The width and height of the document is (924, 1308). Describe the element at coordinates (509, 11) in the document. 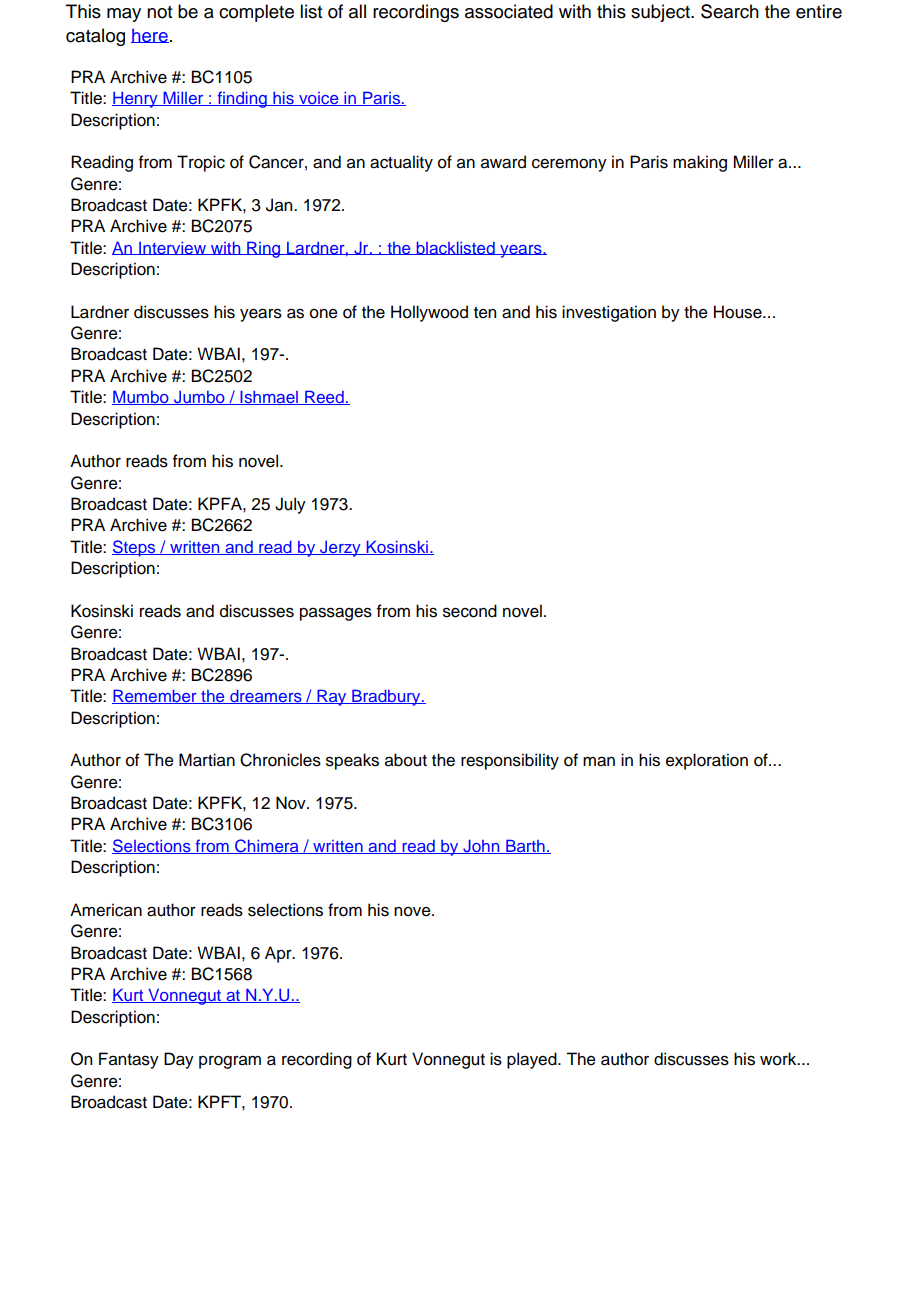

I see `associated` at that location.
